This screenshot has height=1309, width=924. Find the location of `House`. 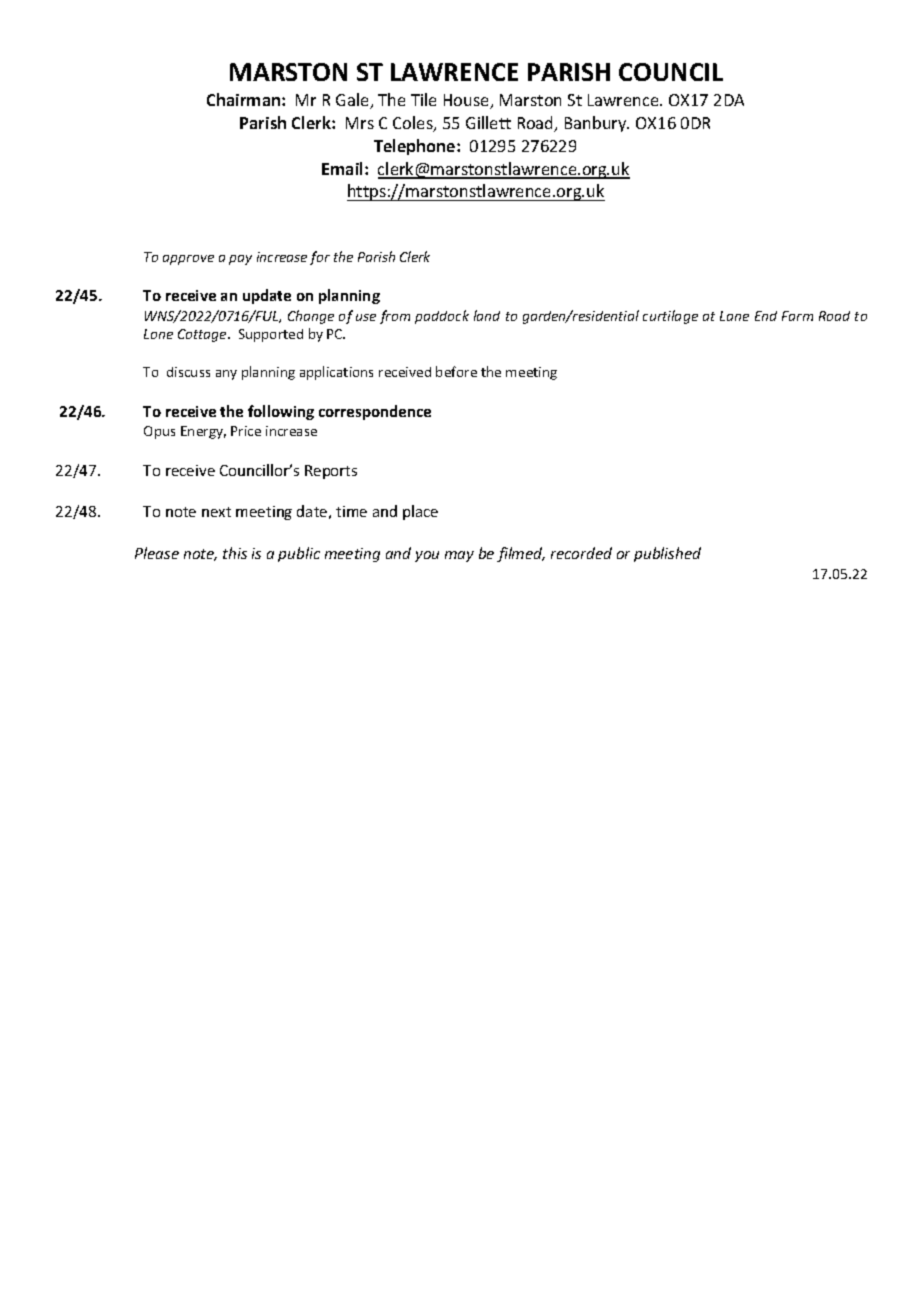

House is located at coordinates (468, 101).
